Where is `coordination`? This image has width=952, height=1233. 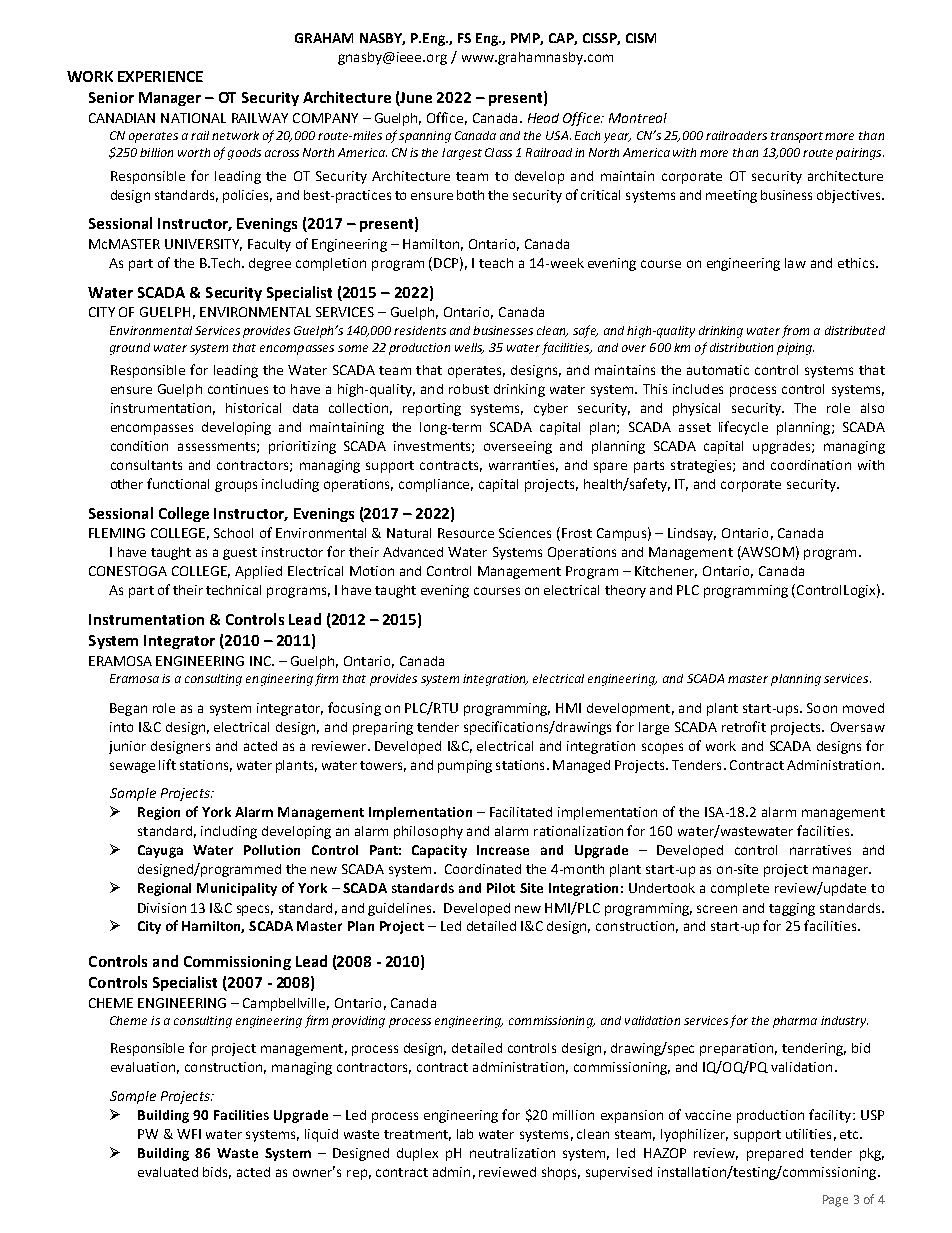 coordination is located at coordinates (811, 465).
